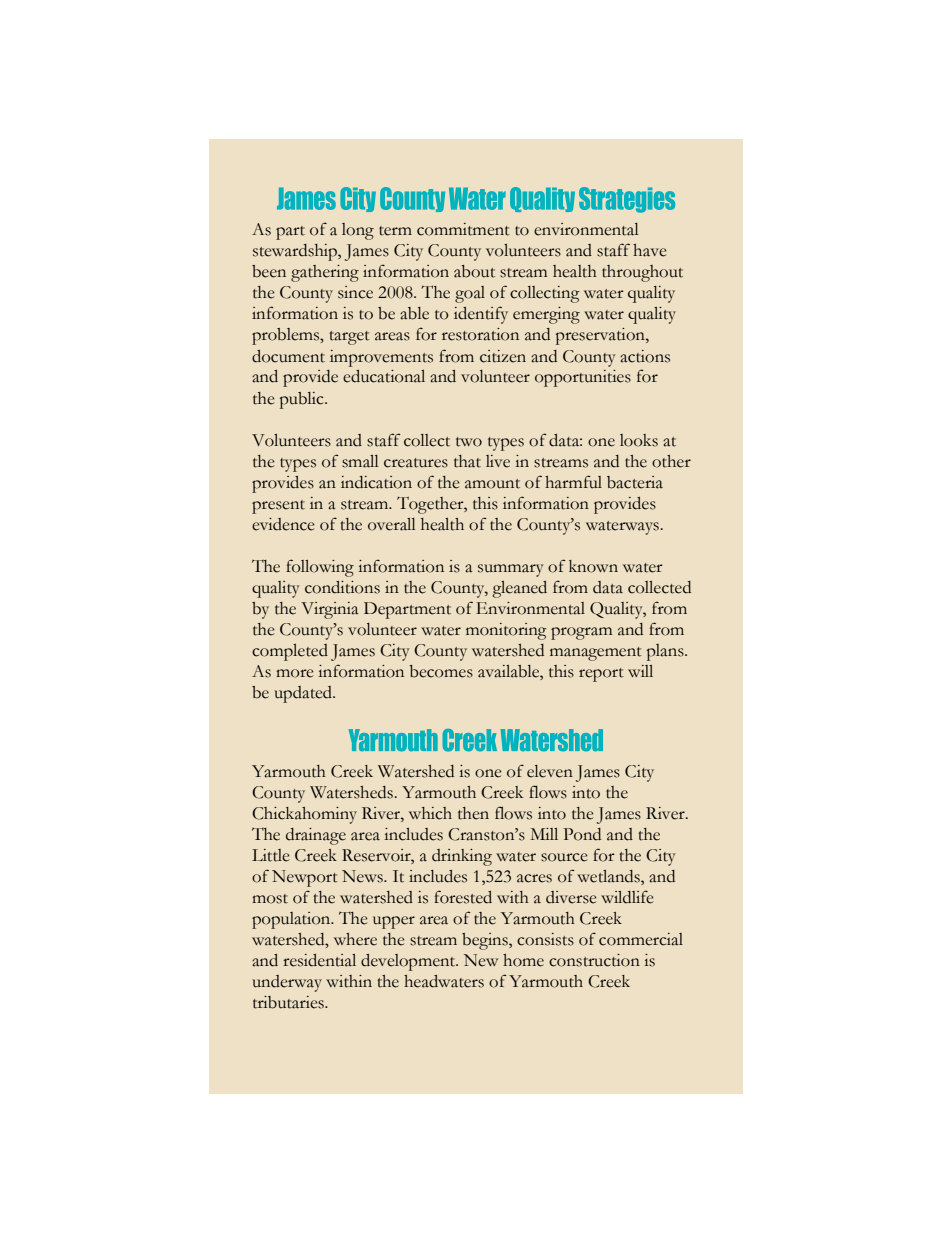  I want to click on becomes, so click(441, 671).
